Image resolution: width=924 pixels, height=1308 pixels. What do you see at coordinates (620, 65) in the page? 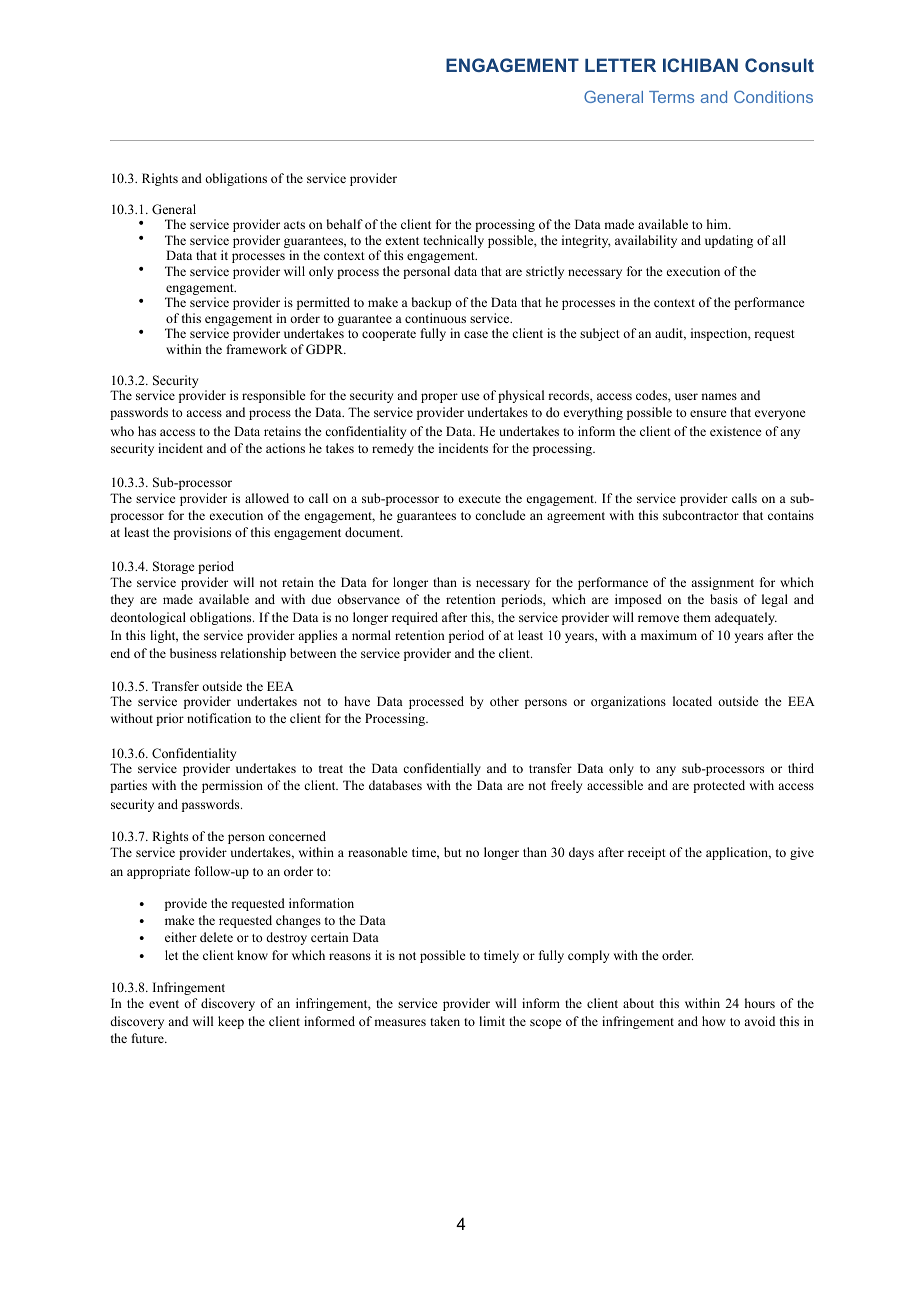
I see `LETTER` at bounding box center [620, 65].
